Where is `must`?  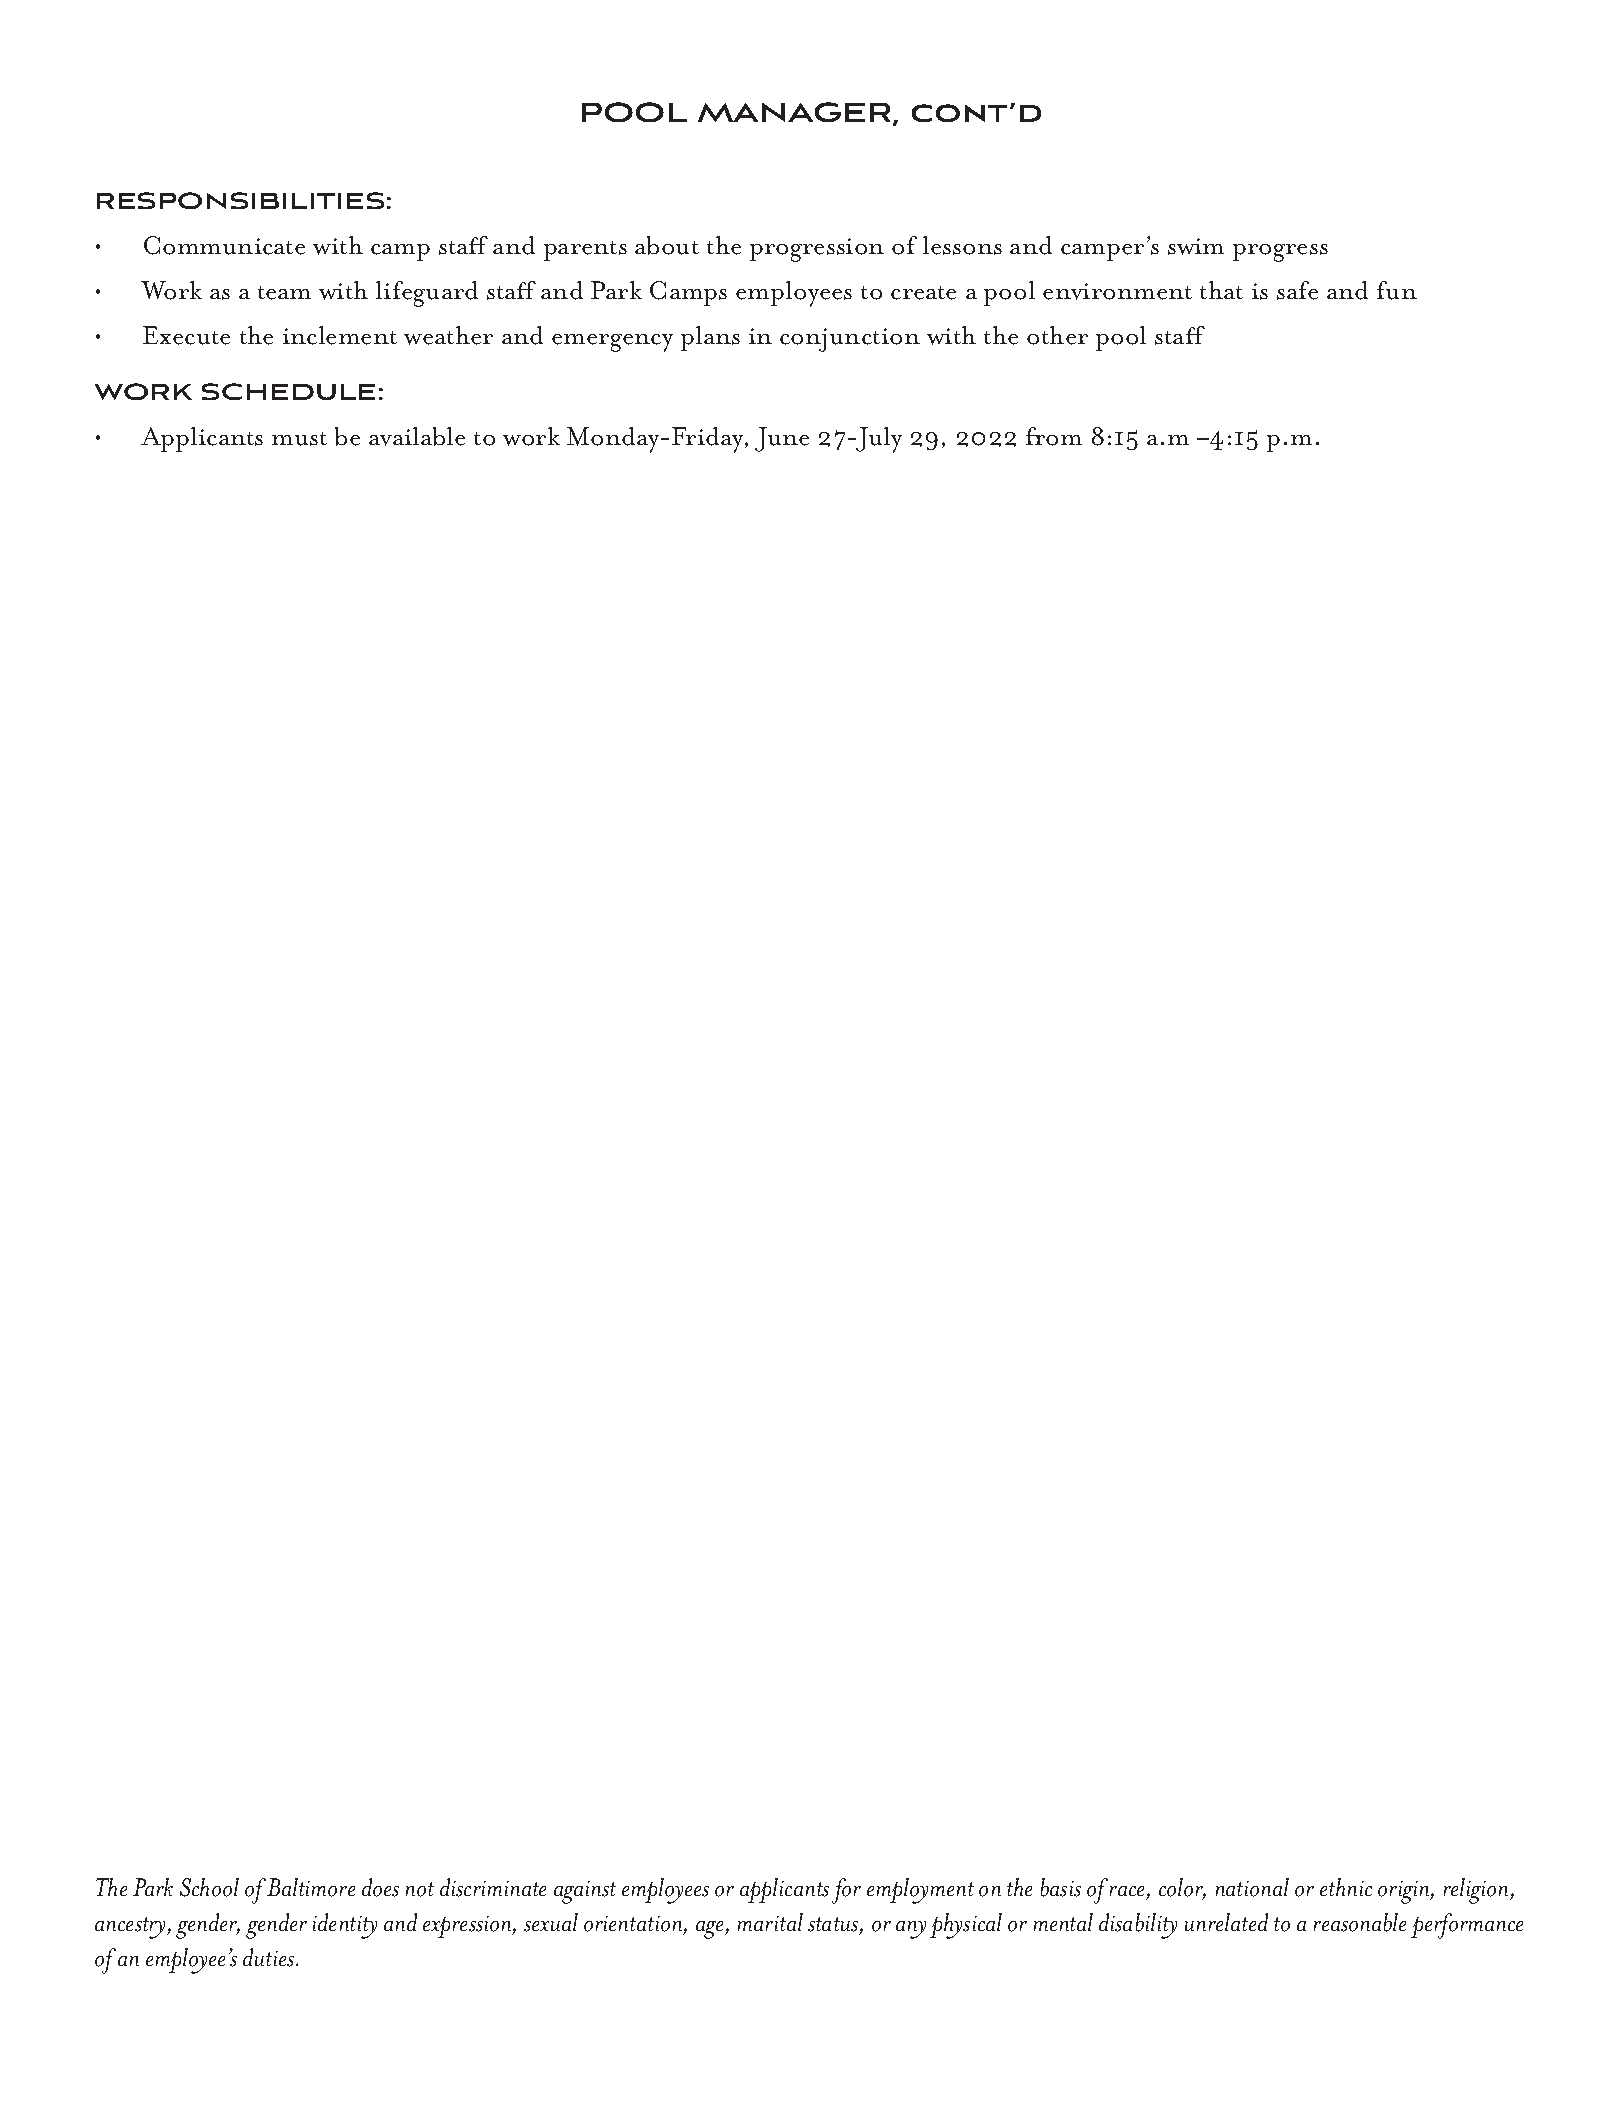
must is located at coordinates (299, 439).
